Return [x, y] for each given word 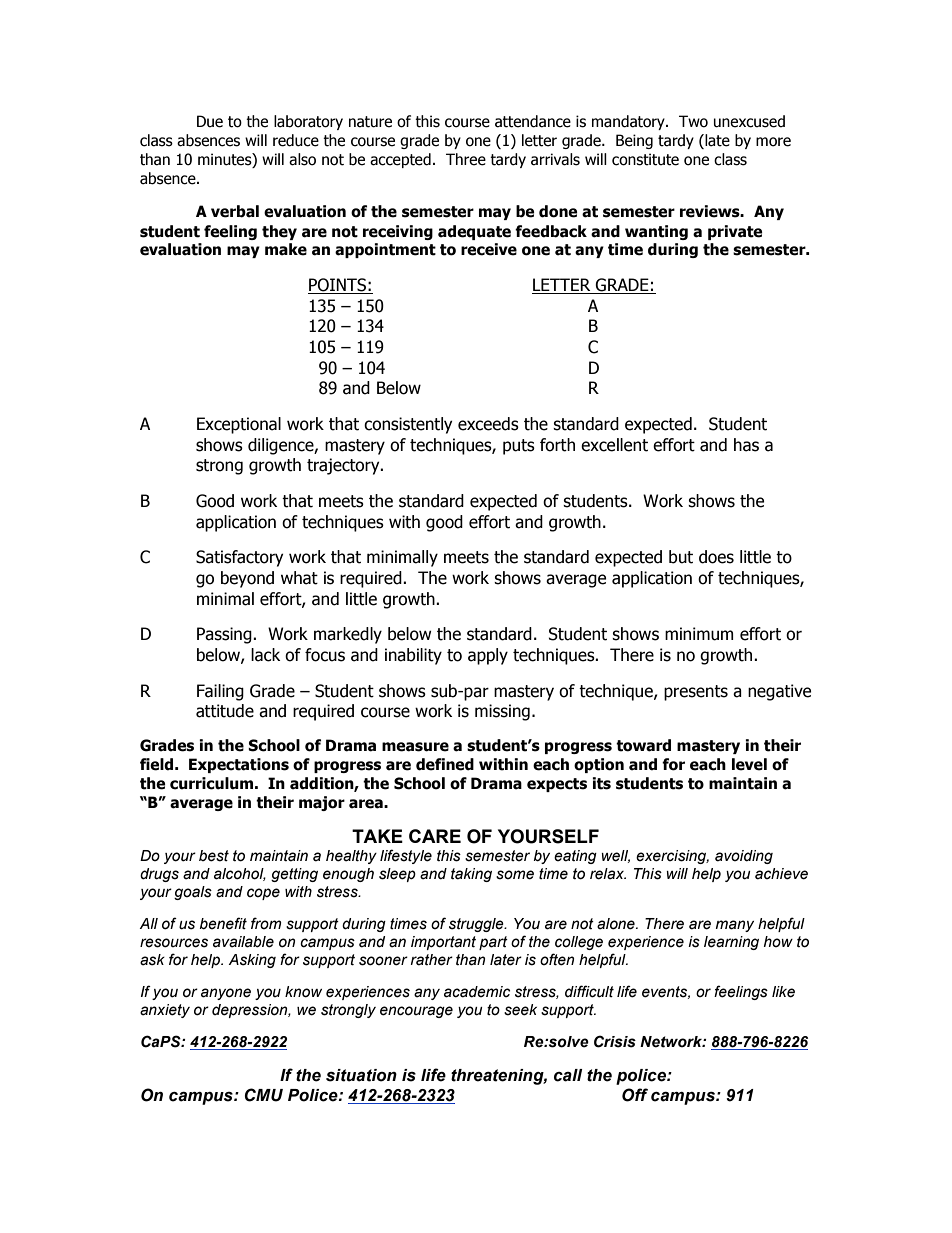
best [214, 856]
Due [210, 121]
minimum [699, 634]
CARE [435, 836]
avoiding [744, 857]
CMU [264, 1095]
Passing [225, 635]
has [746, 445]
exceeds [488, 424]
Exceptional [239, 425]
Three [466, 159]
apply [488, 656]
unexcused [749, 121]
